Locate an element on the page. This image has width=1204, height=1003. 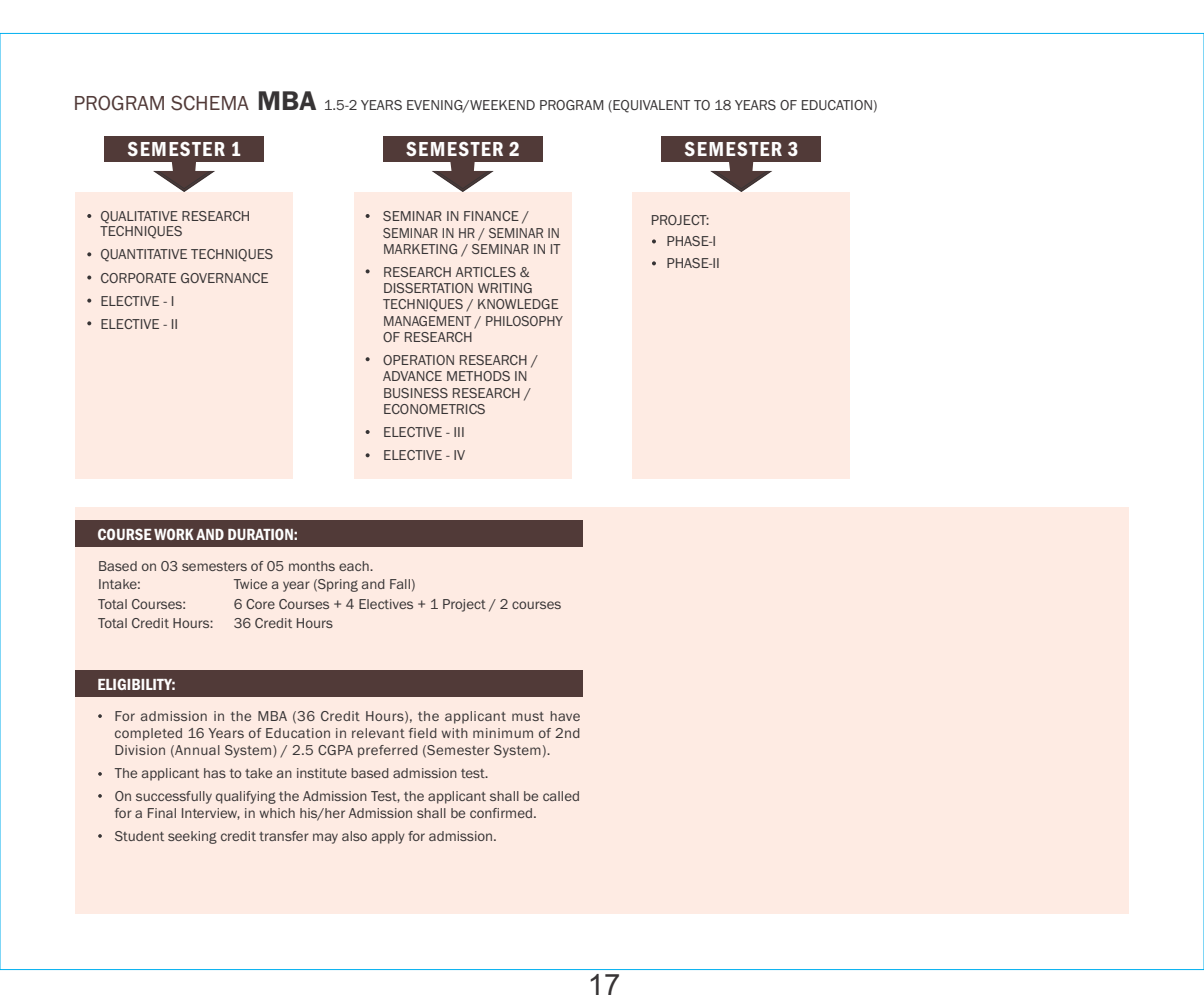
also is located at coordinates (354, 836).
